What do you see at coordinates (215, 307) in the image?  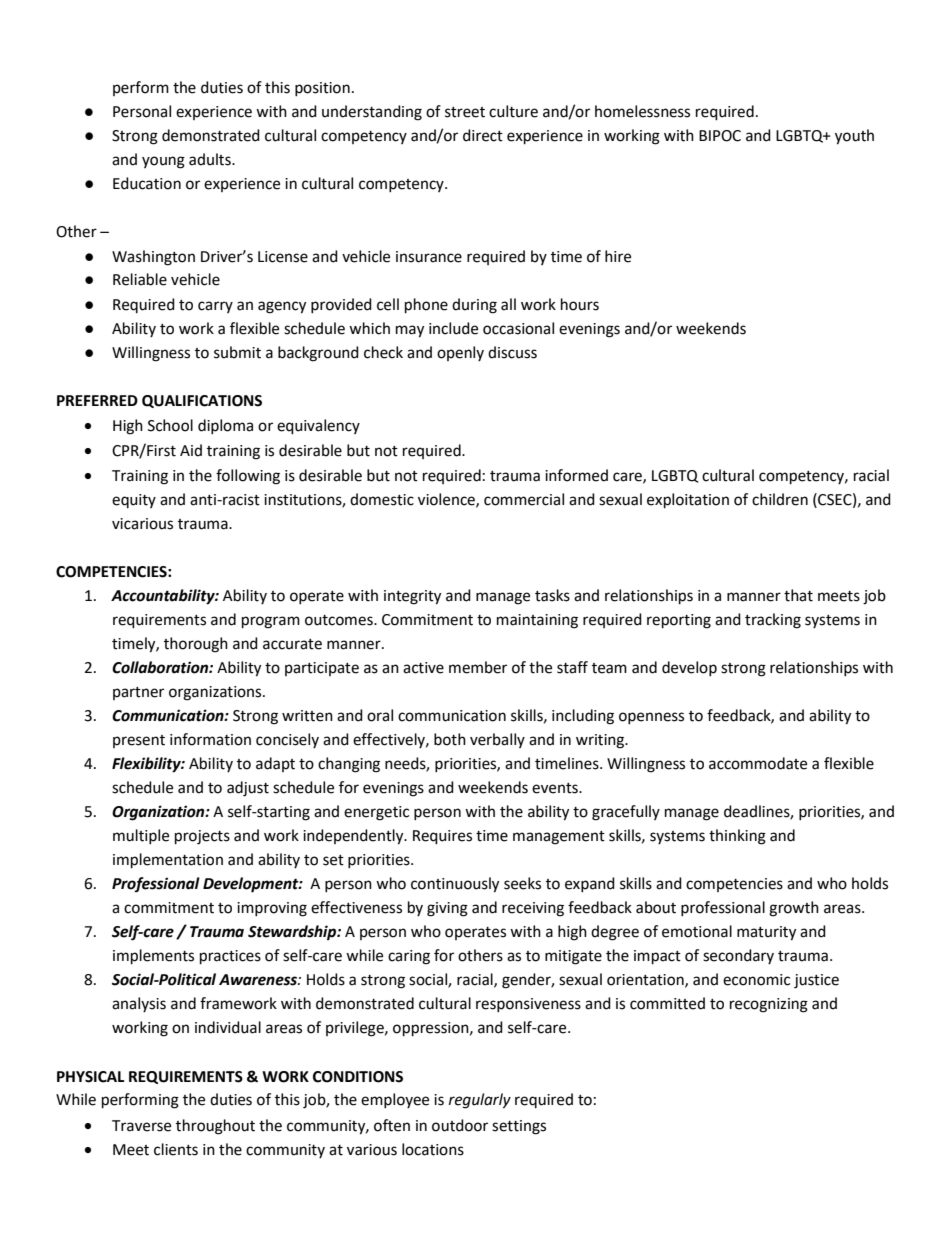 I see `carry` at bounding box center [215, 307].
